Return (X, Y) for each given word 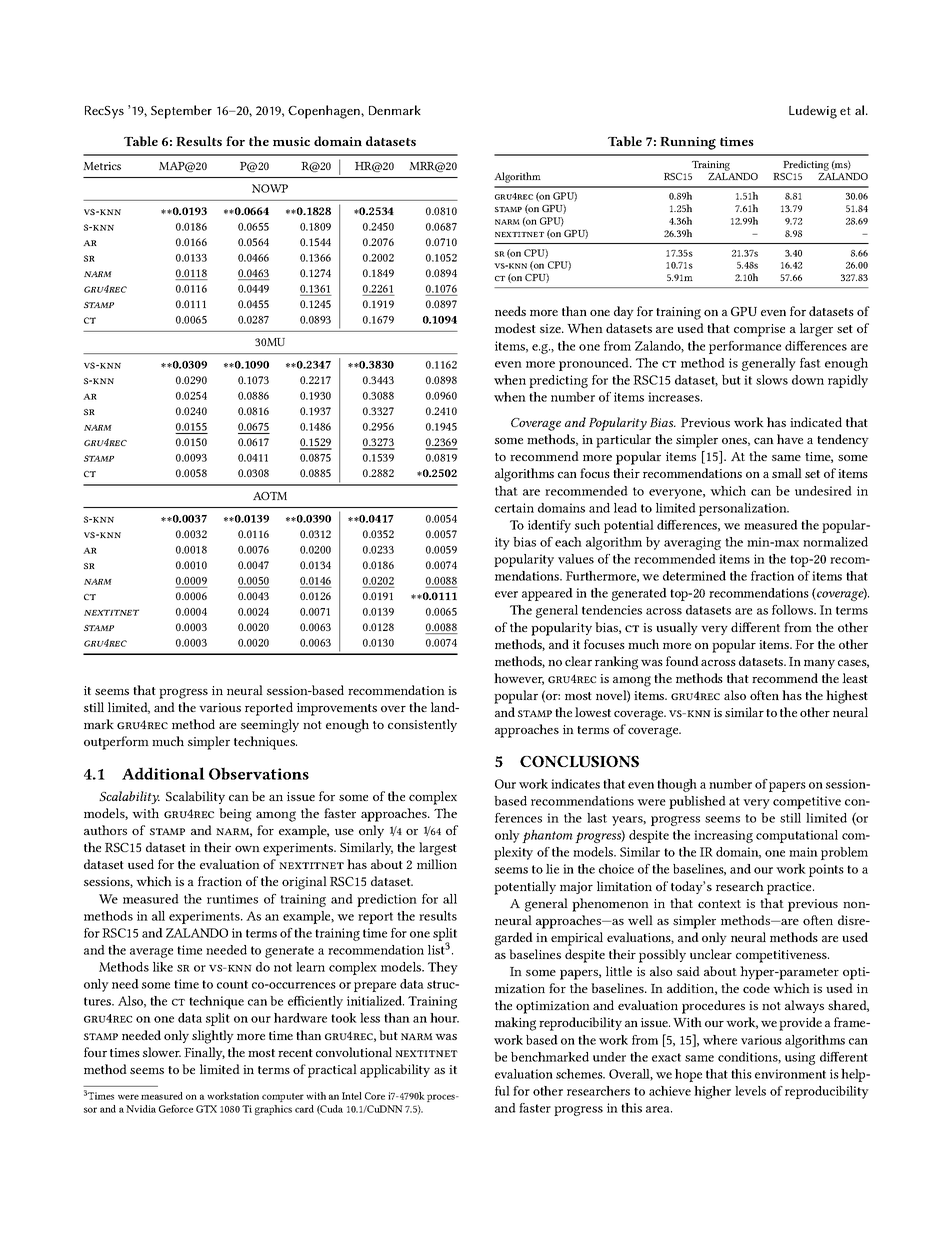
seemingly (270, 726)
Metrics (102, 166)
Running (688, 143)
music (291, 141)
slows (772, 380)
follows (794, 610)
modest (515, 328)
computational (797, 836)
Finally (204, 1053)
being (235, 815)
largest (438, 849)
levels (750, 1091)
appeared (547, 594)
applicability (395, 1071)
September (181, 112)
